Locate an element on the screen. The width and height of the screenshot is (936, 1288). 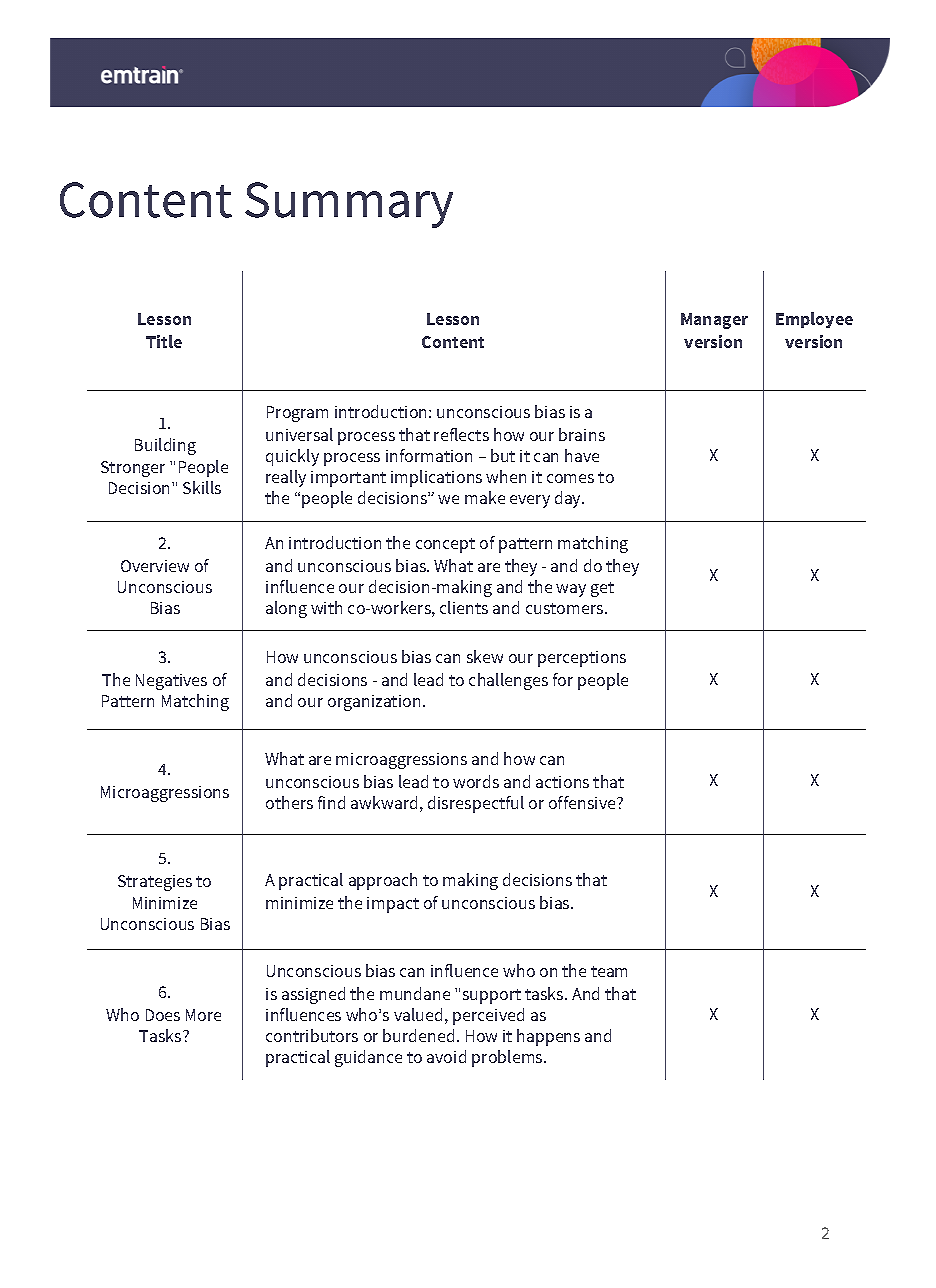
clients is located at coordinates (464, 607).
